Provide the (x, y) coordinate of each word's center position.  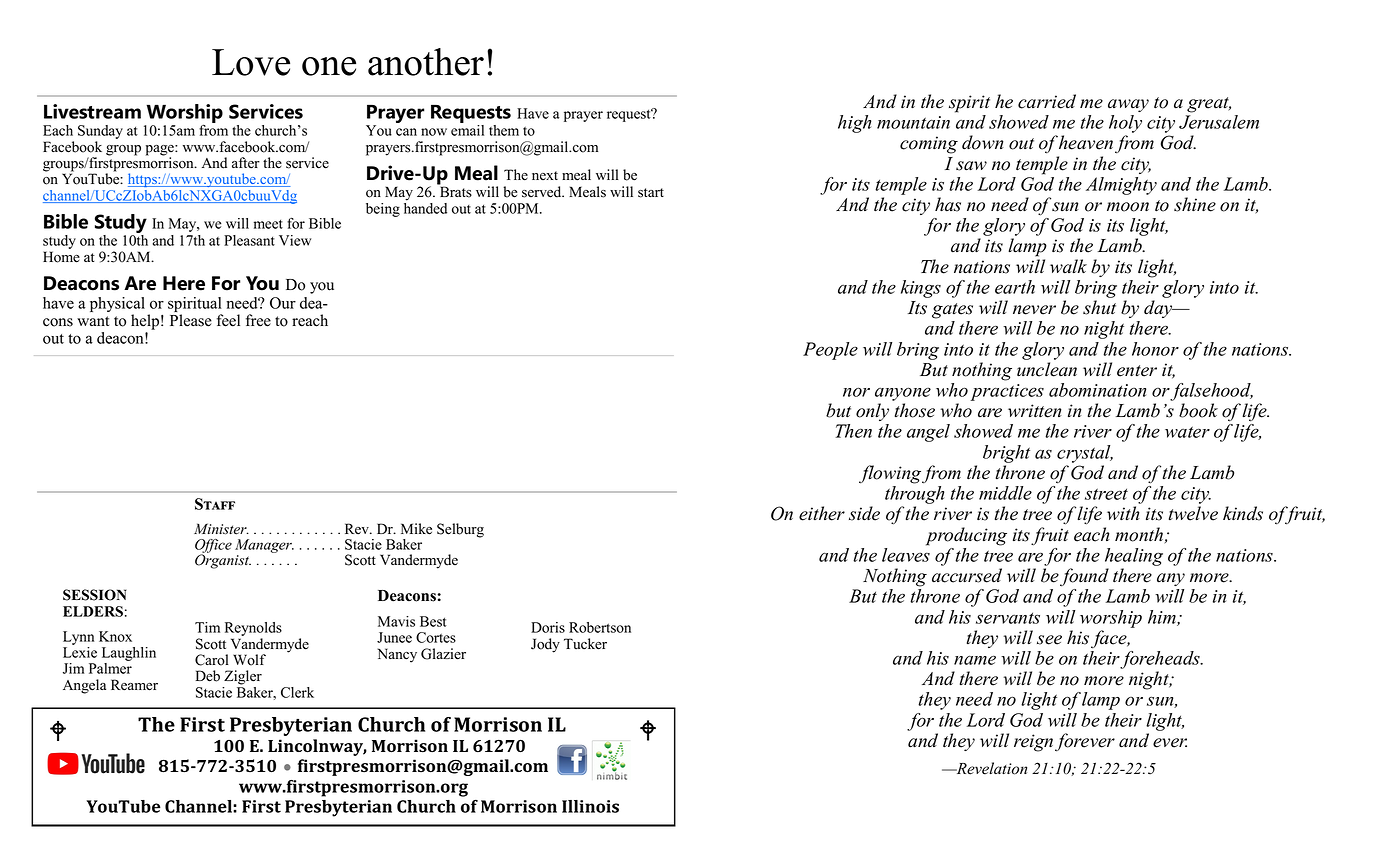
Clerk (297, 692)
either (822, 513)
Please (191, 320)
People (830, 351)
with (1123, 513)
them (504, 130)
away (1128, 105)
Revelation (990, 768)
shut (1099, 307)
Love (251, 62)
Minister (221, 529)
